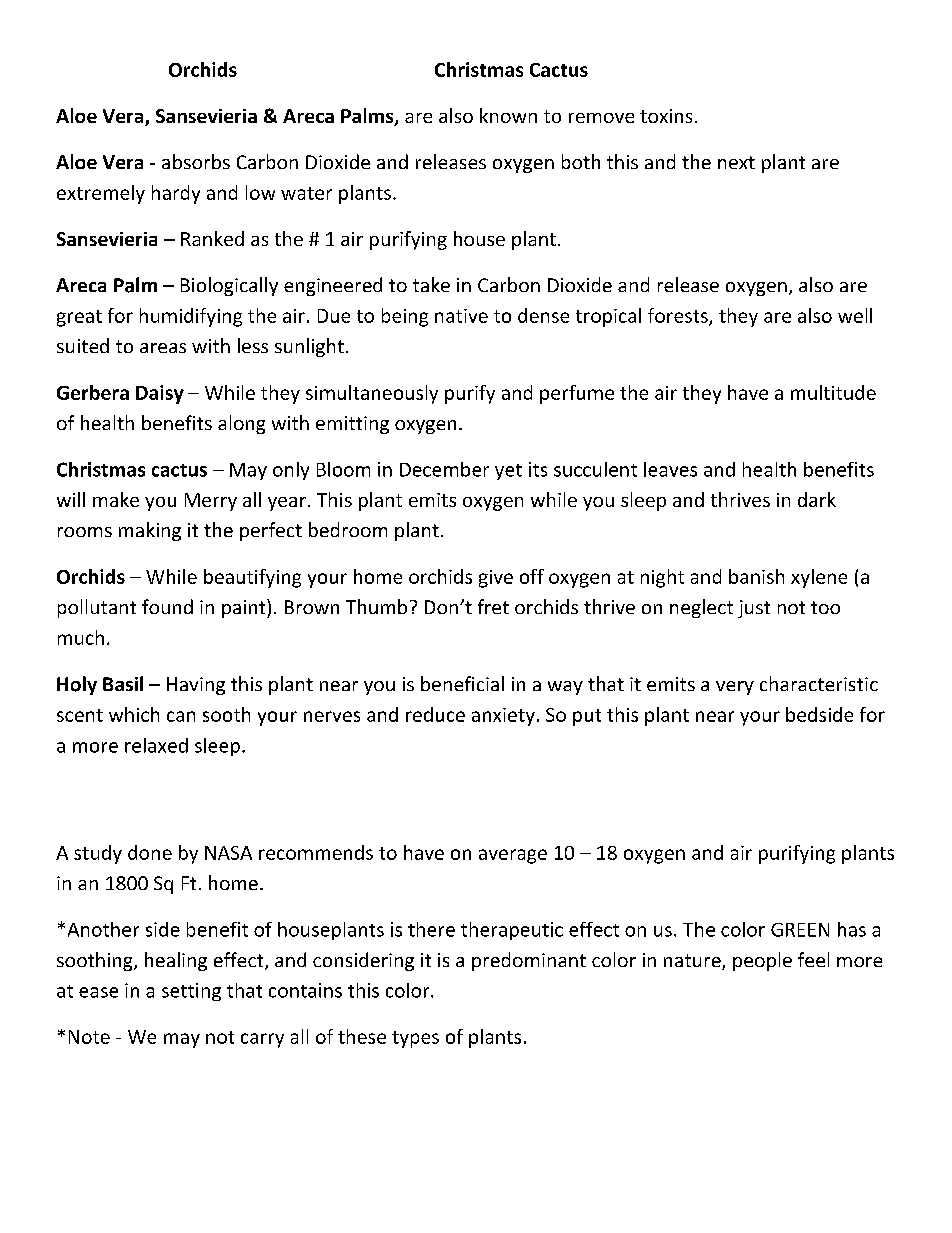 The height and width of the screenshot is (1233, 952). Describe the element at coordinates (167, 606) in the screenshot. I see `found` at that location.
